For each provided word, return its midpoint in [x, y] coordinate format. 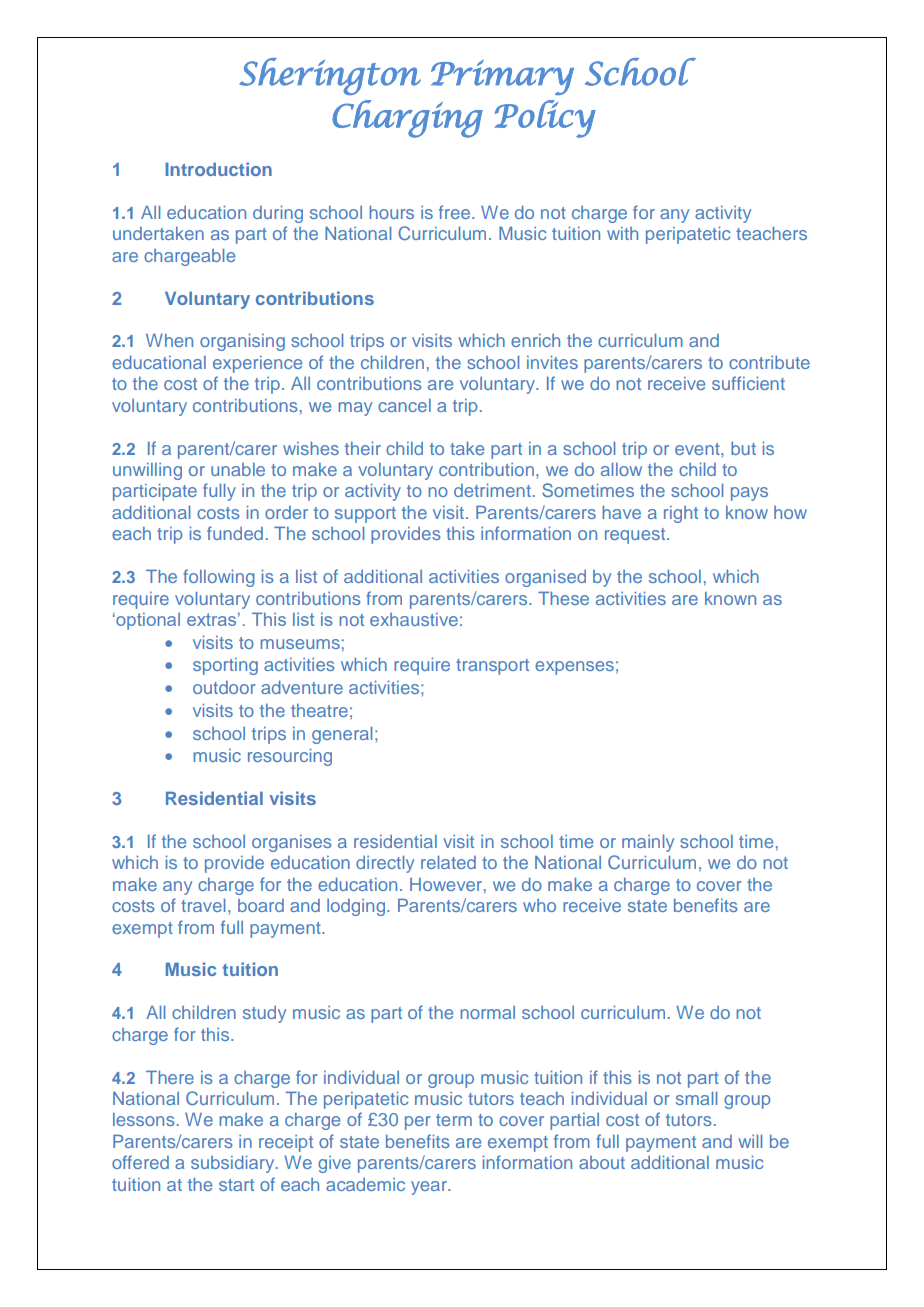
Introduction [218, 169]
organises [292, 843]
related [448, 862]
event [698, 449]
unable [238, 469]
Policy [545, 119]
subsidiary [234, 1164]
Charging [407, 119]
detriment [492, 490]
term [454, 1120]
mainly [648, 843]
